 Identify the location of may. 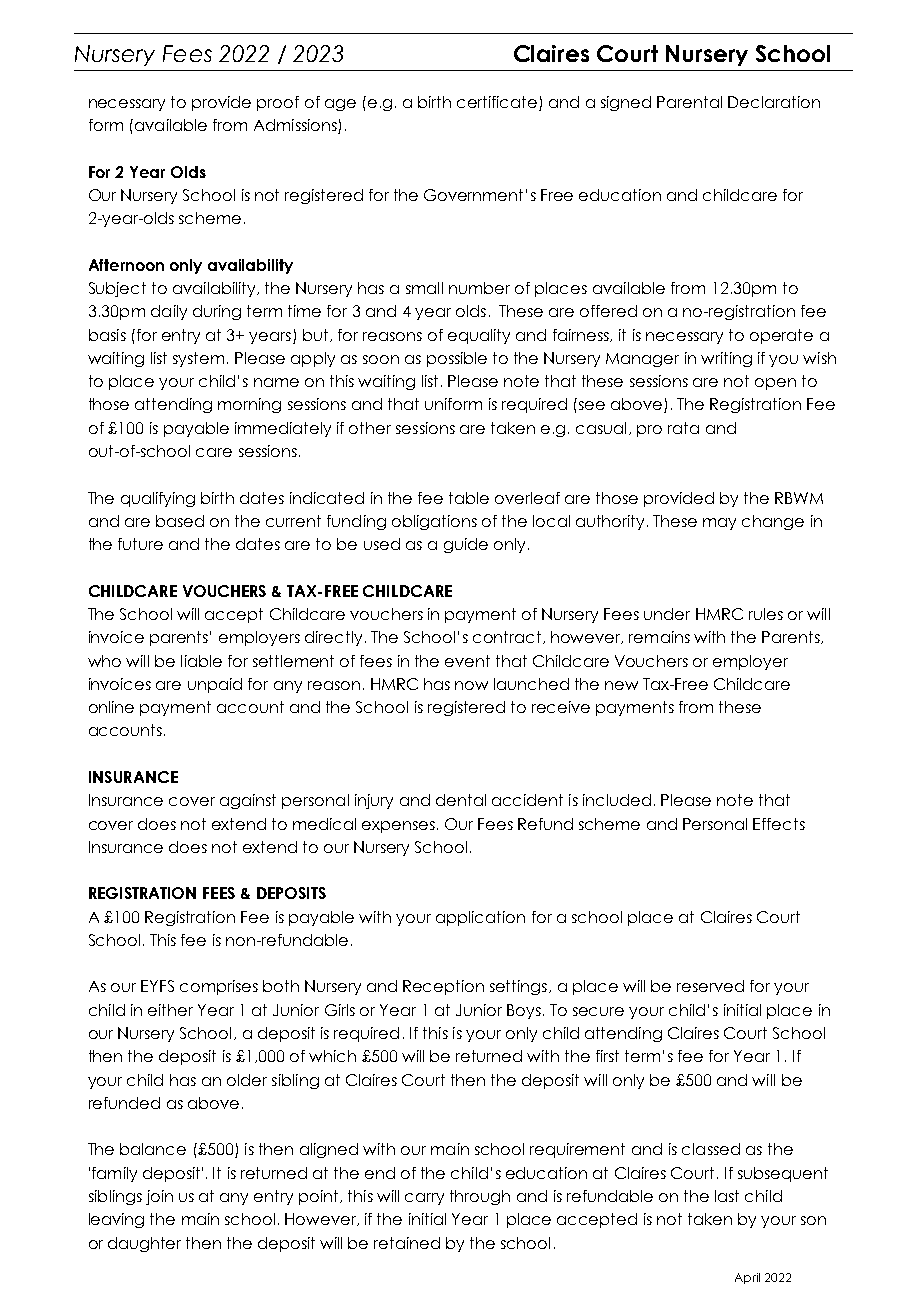
(719, 524).
